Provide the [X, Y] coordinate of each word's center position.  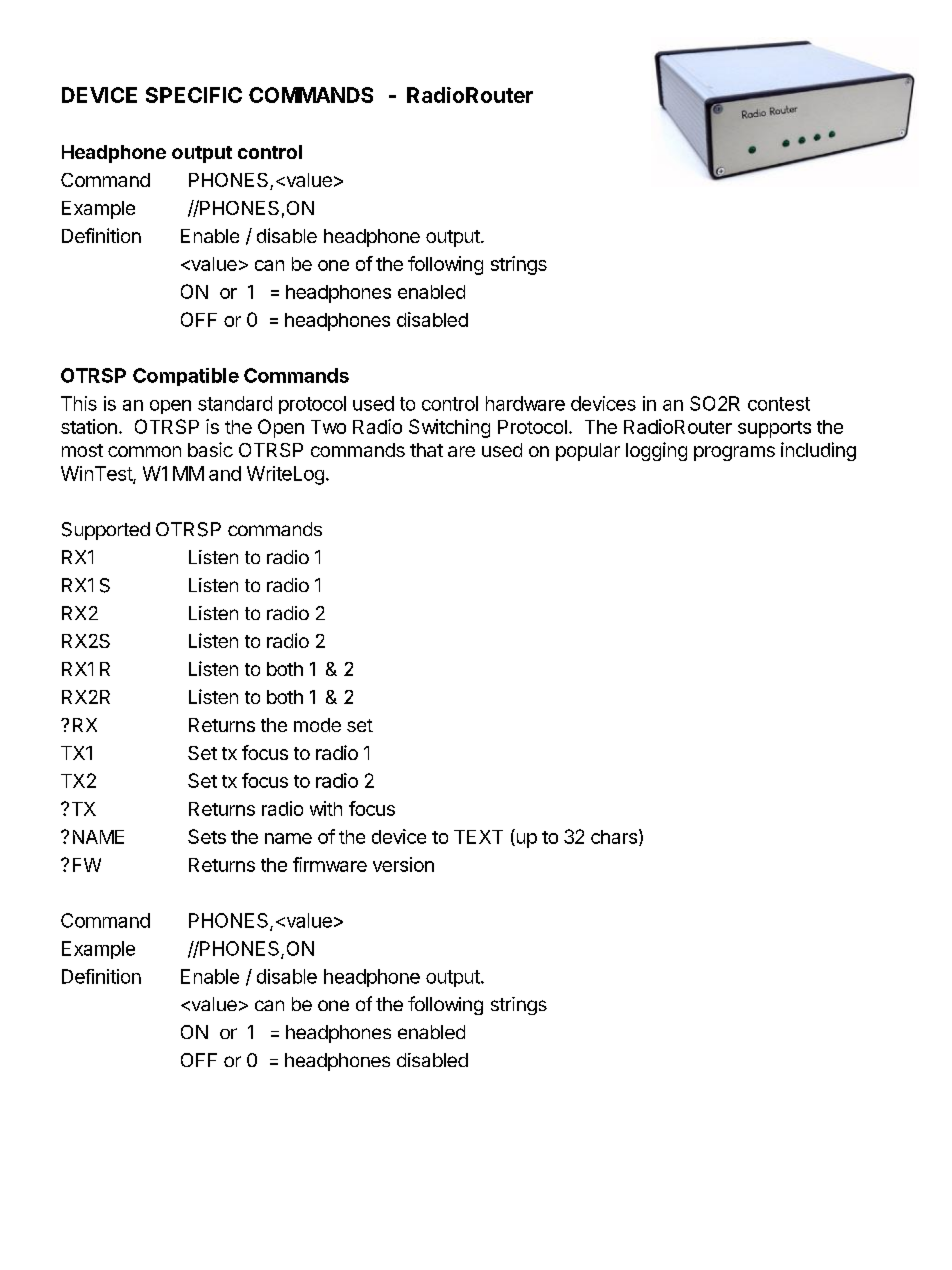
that [426, 450]
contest [779, 404]
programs [734, 453]
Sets [207, 836]
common [144, 451]
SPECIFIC [194, 95]
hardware [525, 403]
